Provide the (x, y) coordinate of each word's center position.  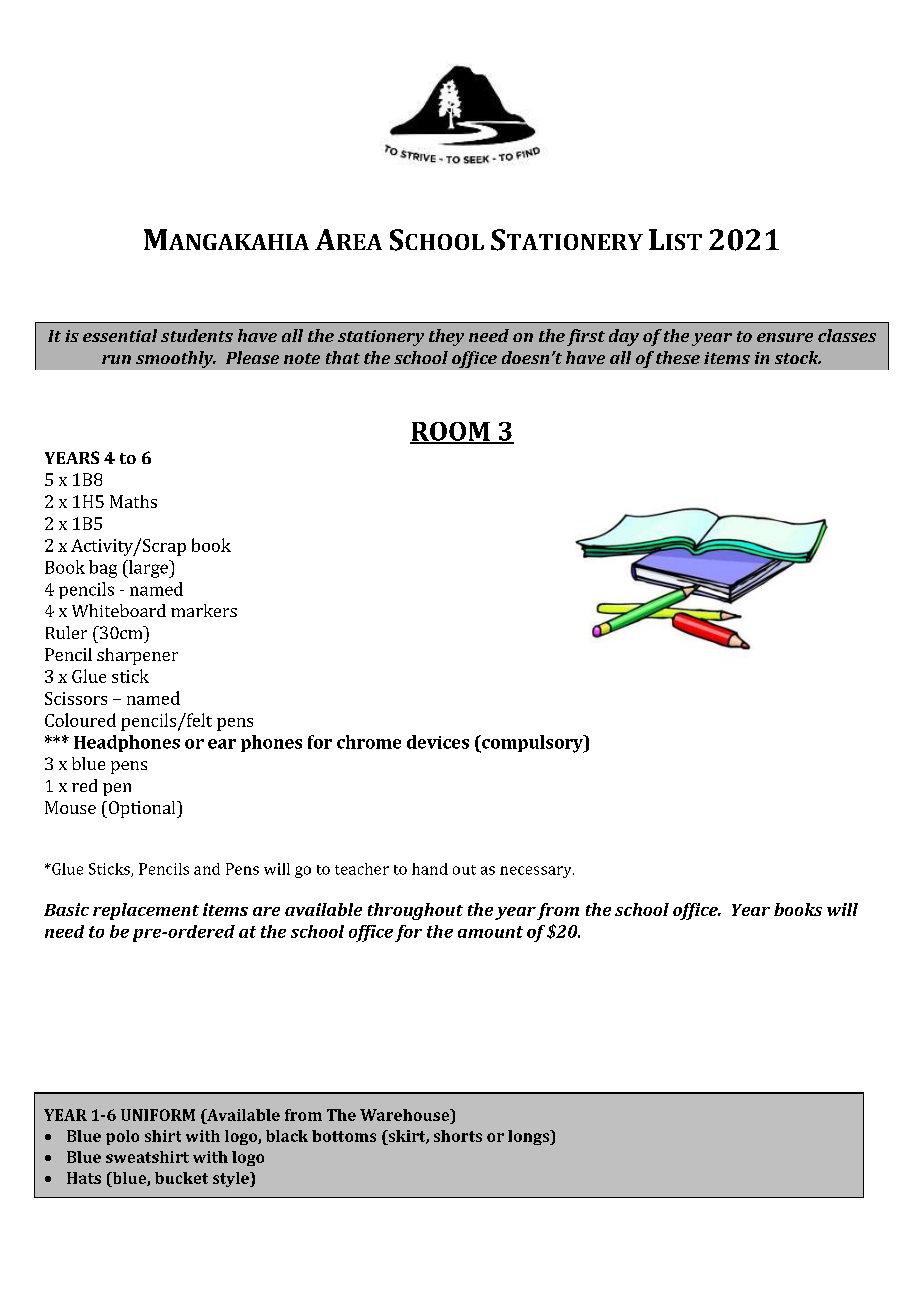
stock (798, 357)
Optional (142, 809)
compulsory (532, 744)
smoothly (176, 359)
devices (438, 742)
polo (122, 1137)
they (446, 337)
